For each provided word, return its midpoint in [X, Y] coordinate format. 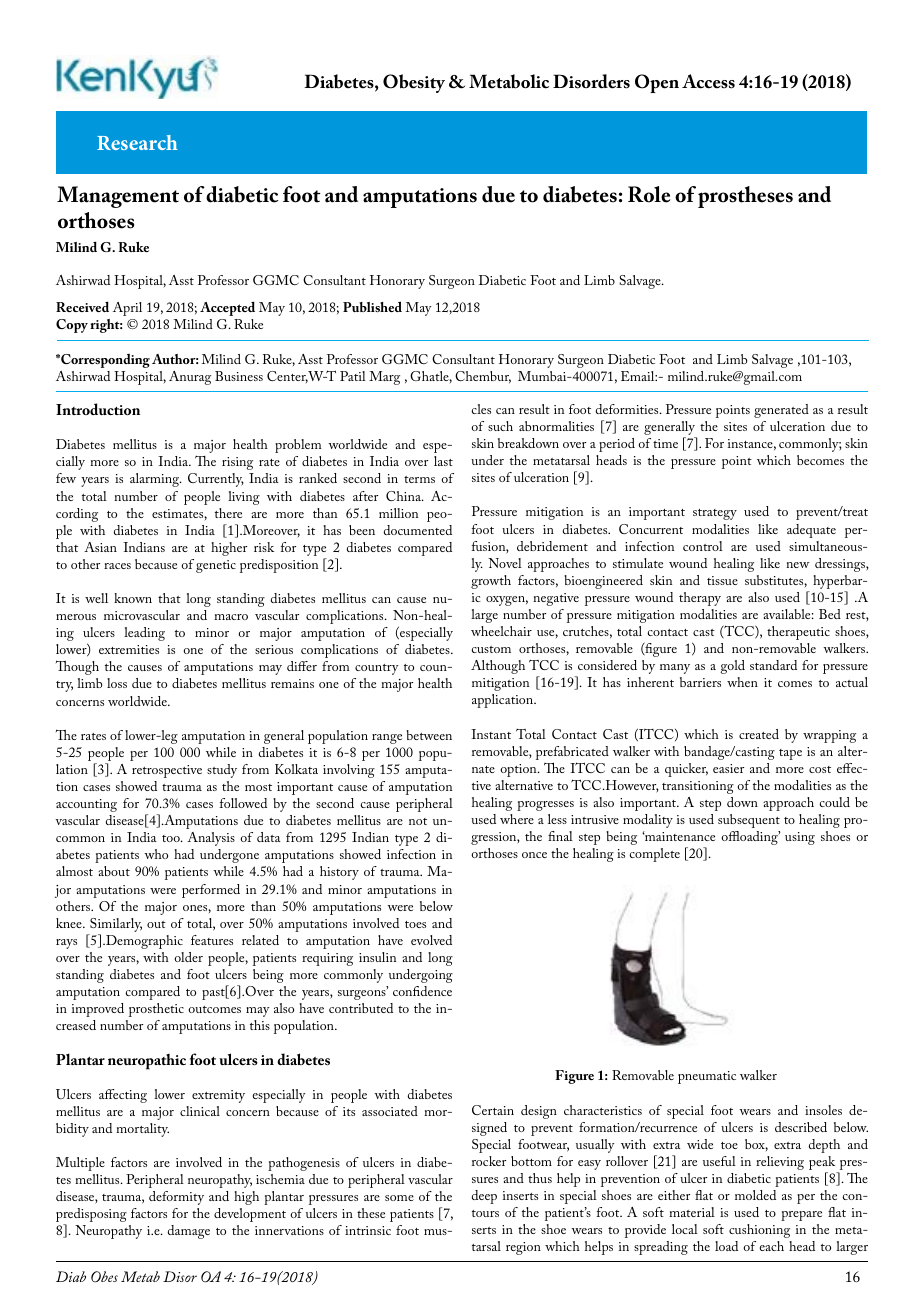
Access [708, 81]
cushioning [759, 1231]
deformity [176, 1198]
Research [137, 142]
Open [657, 83]
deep [484, 1197]
